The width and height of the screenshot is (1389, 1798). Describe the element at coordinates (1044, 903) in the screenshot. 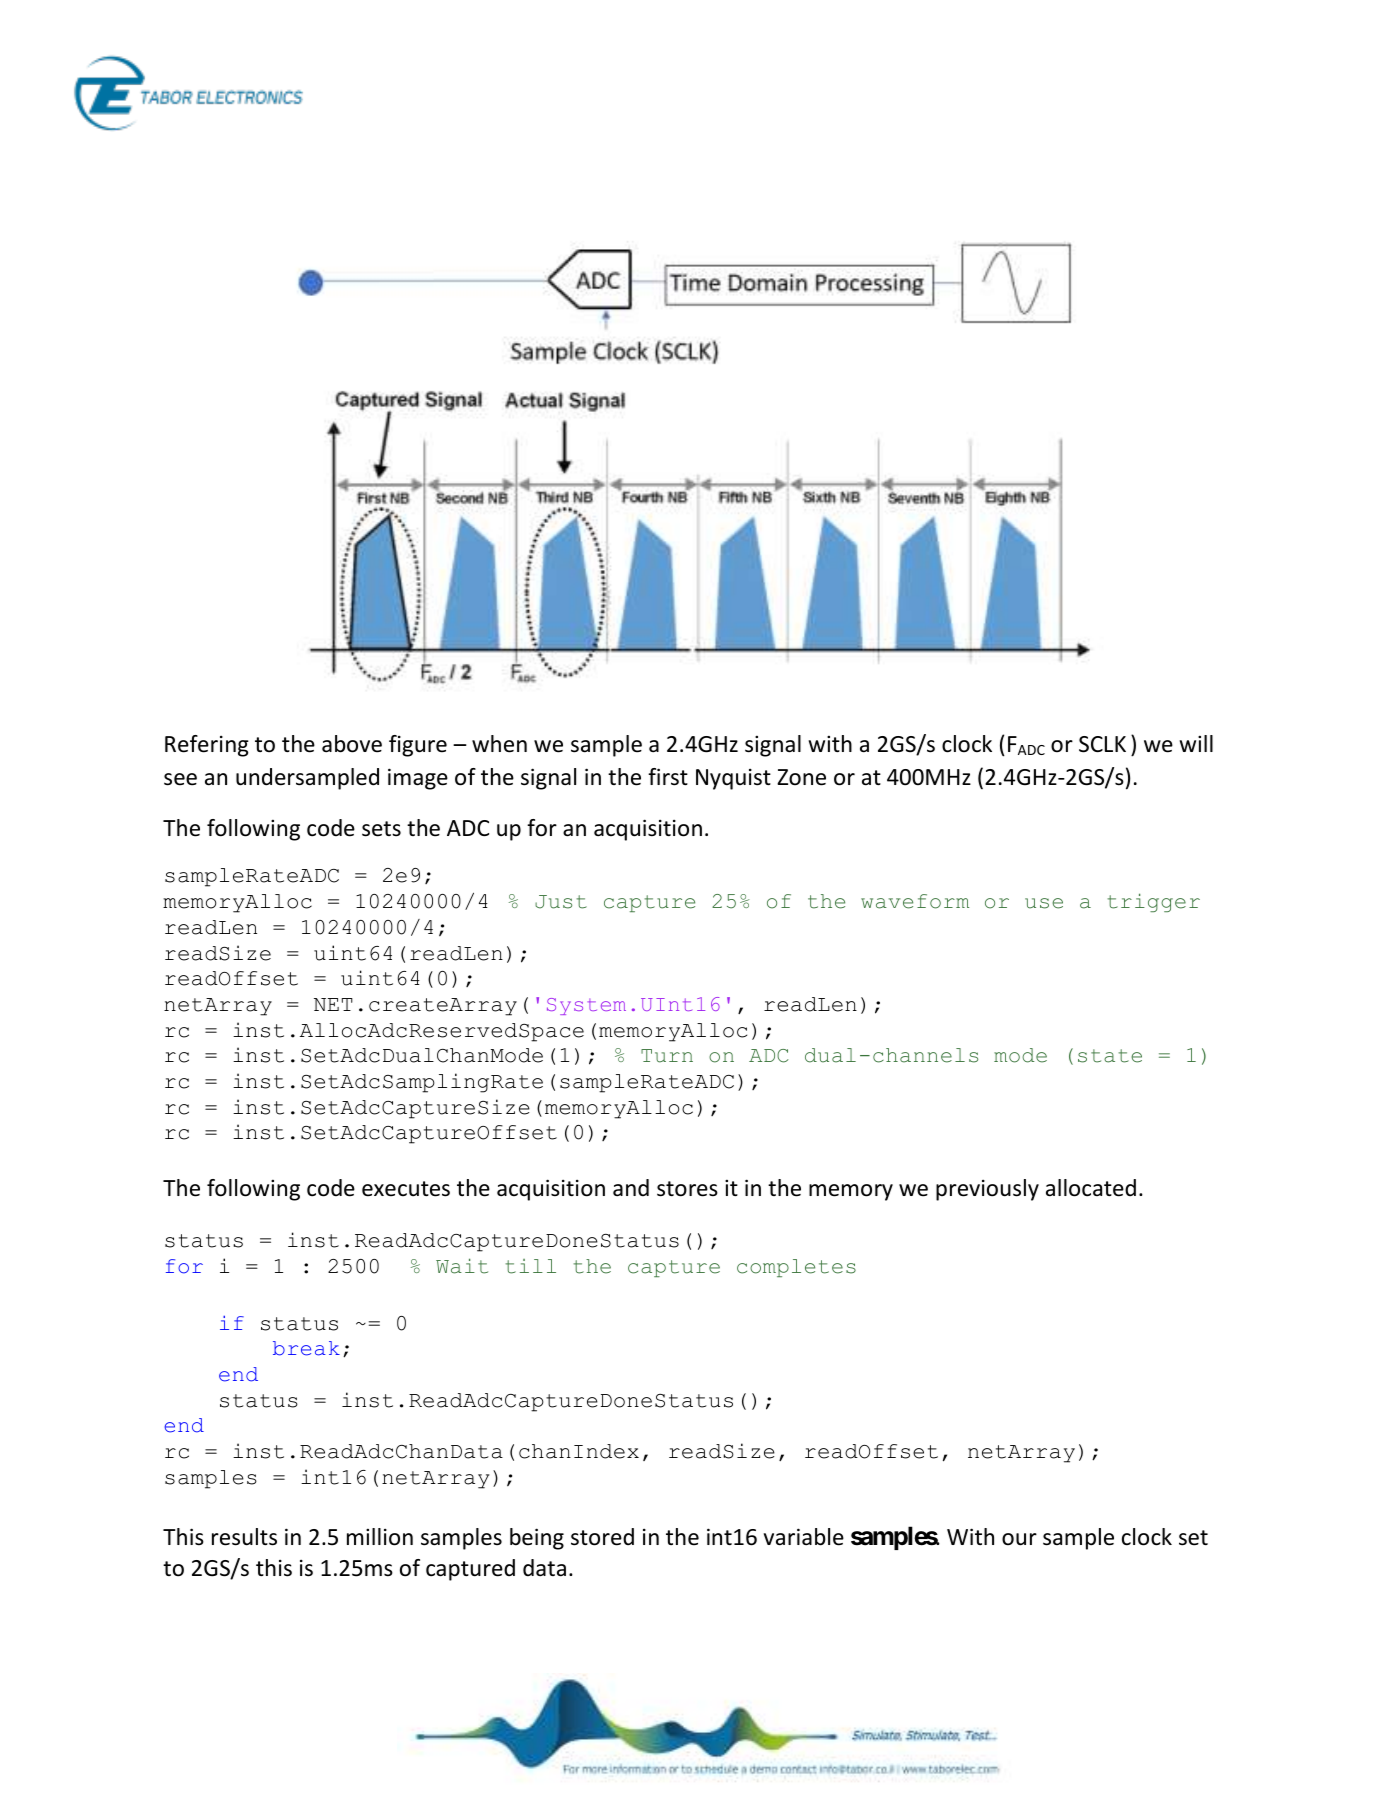

I see `use` at that location.
